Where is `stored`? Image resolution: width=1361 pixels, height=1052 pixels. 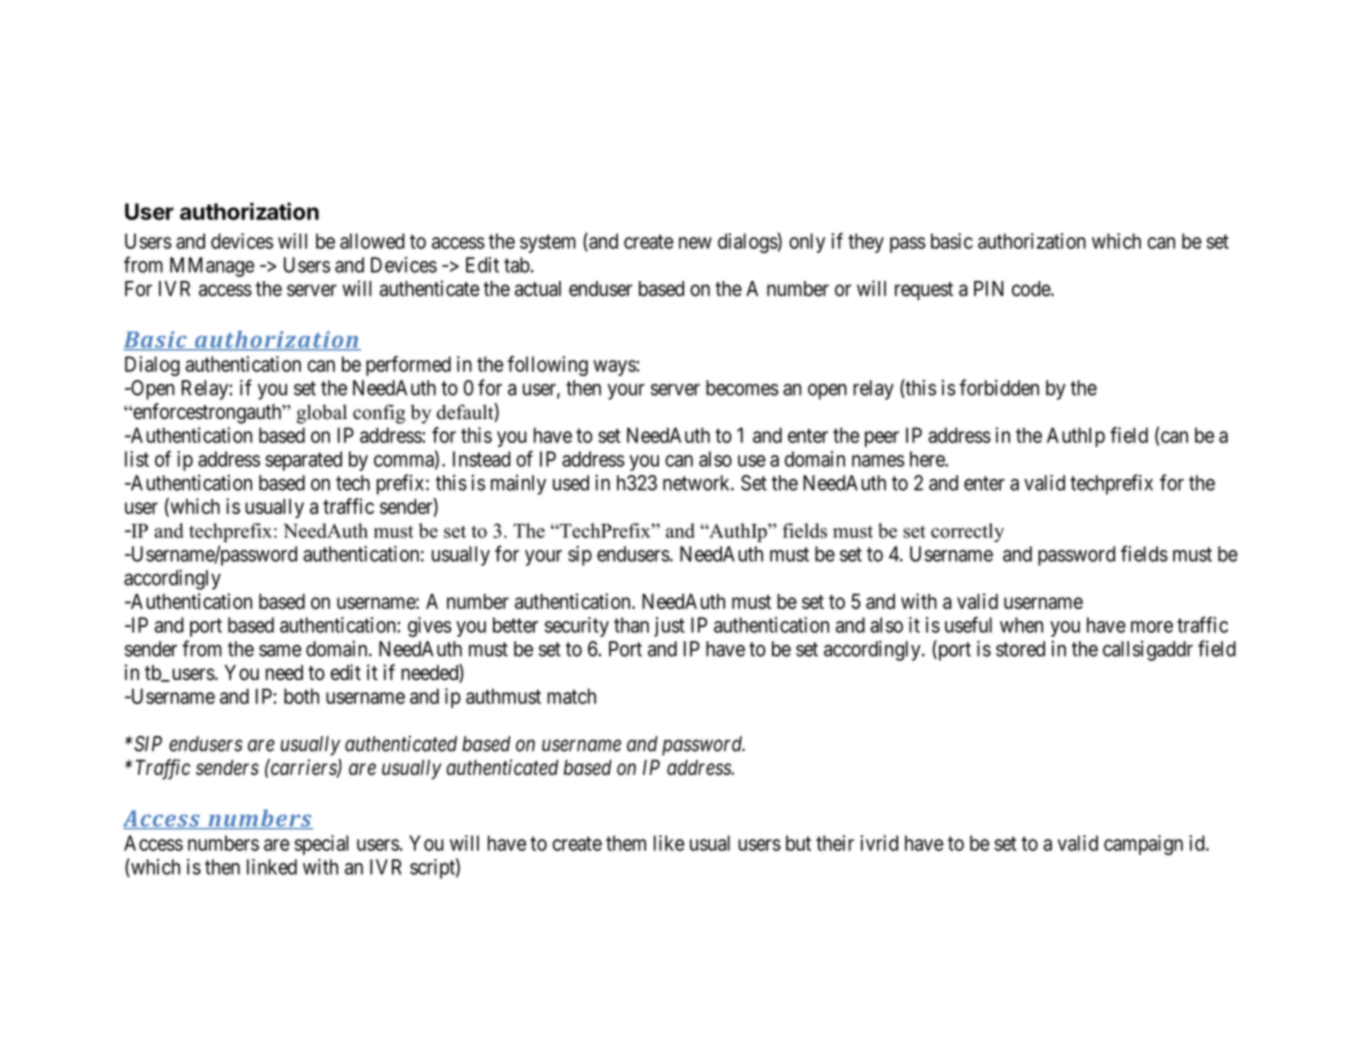
stored is located at coordinates (1020, 649).
